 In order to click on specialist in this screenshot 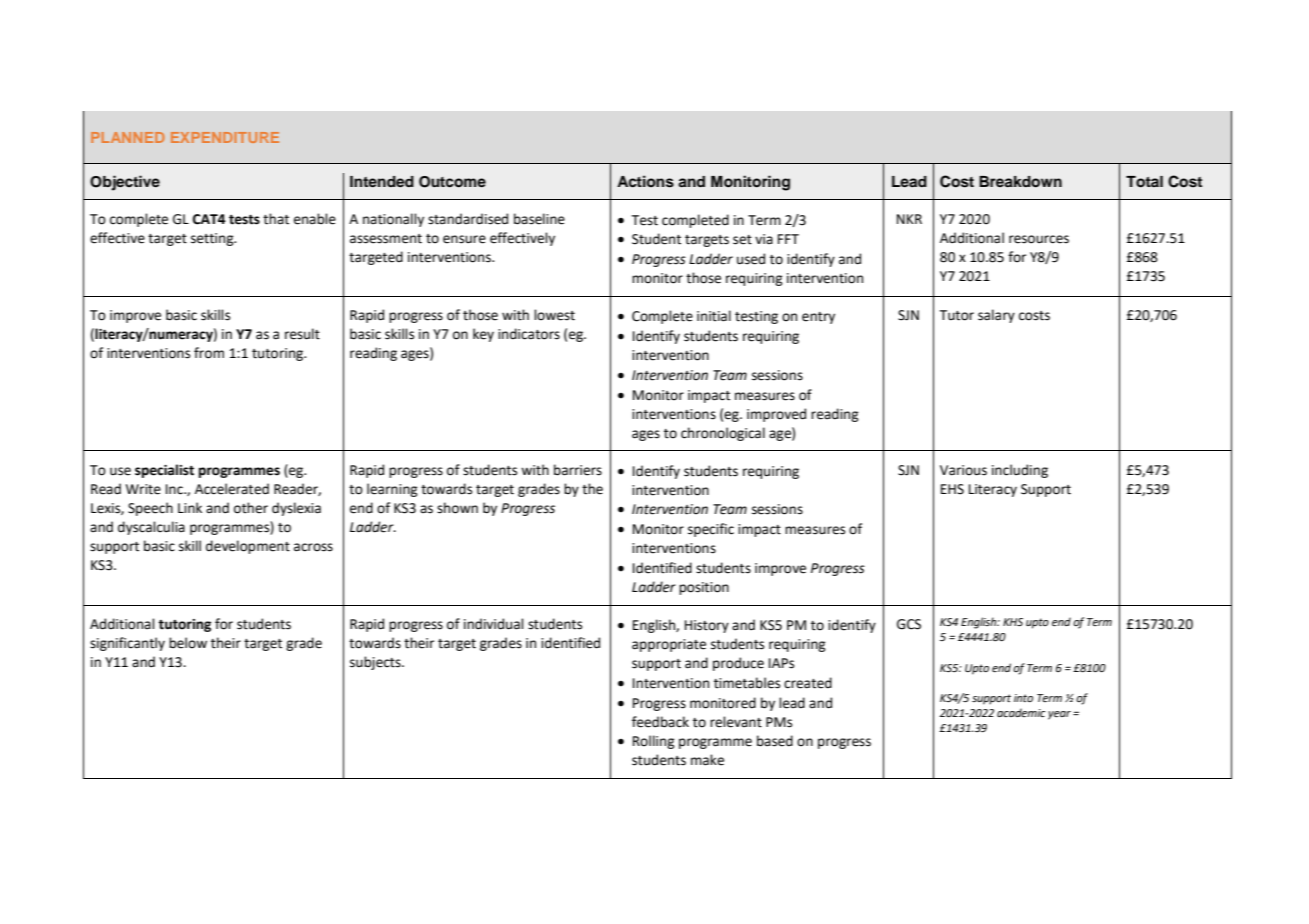, I will do `click(164, 471)`.
